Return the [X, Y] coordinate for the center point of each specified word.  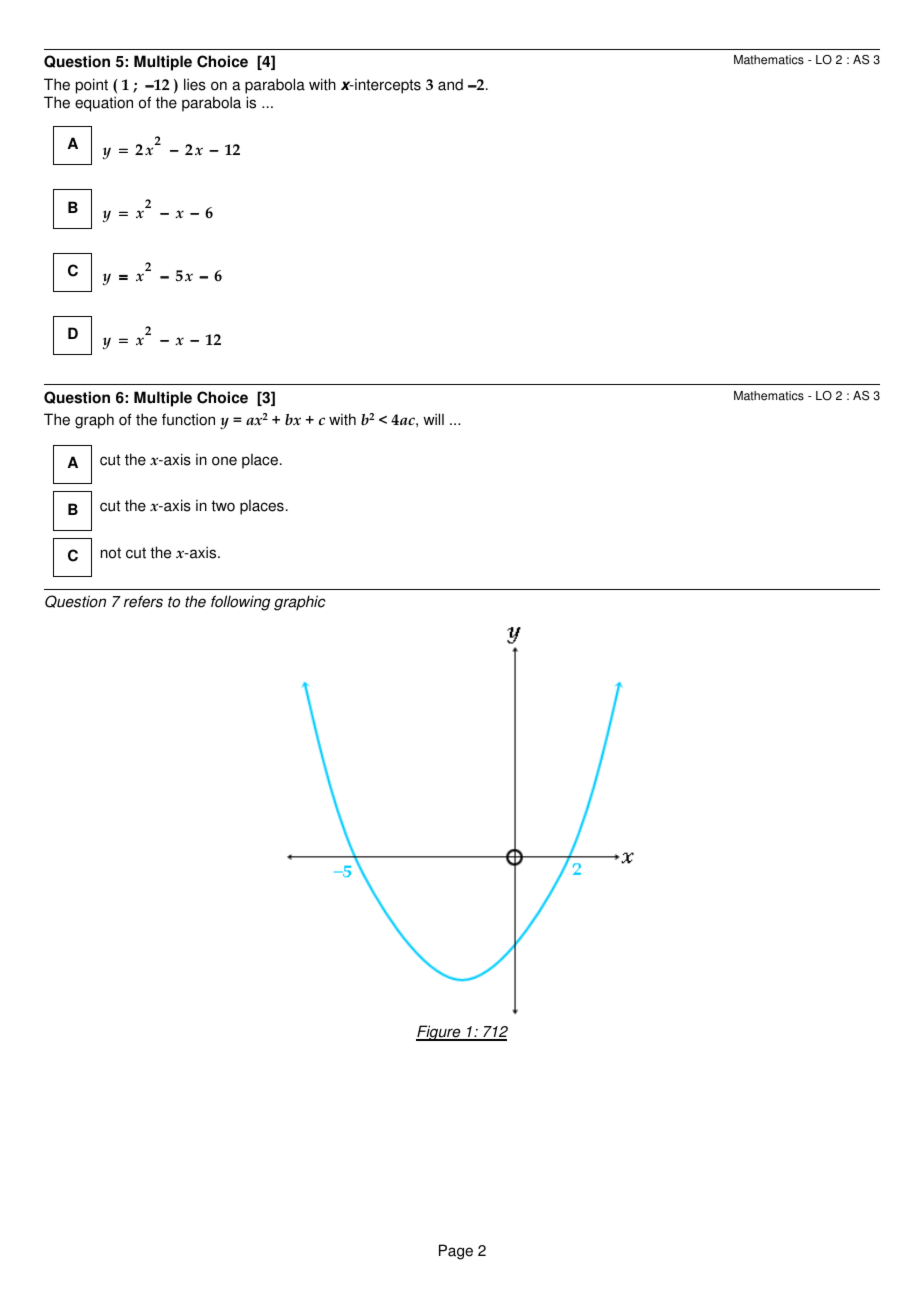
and [450, 85]
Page [456, 1252]
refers [143, 601]
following [240, 603]
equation [104, 104]
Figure [439, 1033]
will [433, 419]
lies [195, 84]
